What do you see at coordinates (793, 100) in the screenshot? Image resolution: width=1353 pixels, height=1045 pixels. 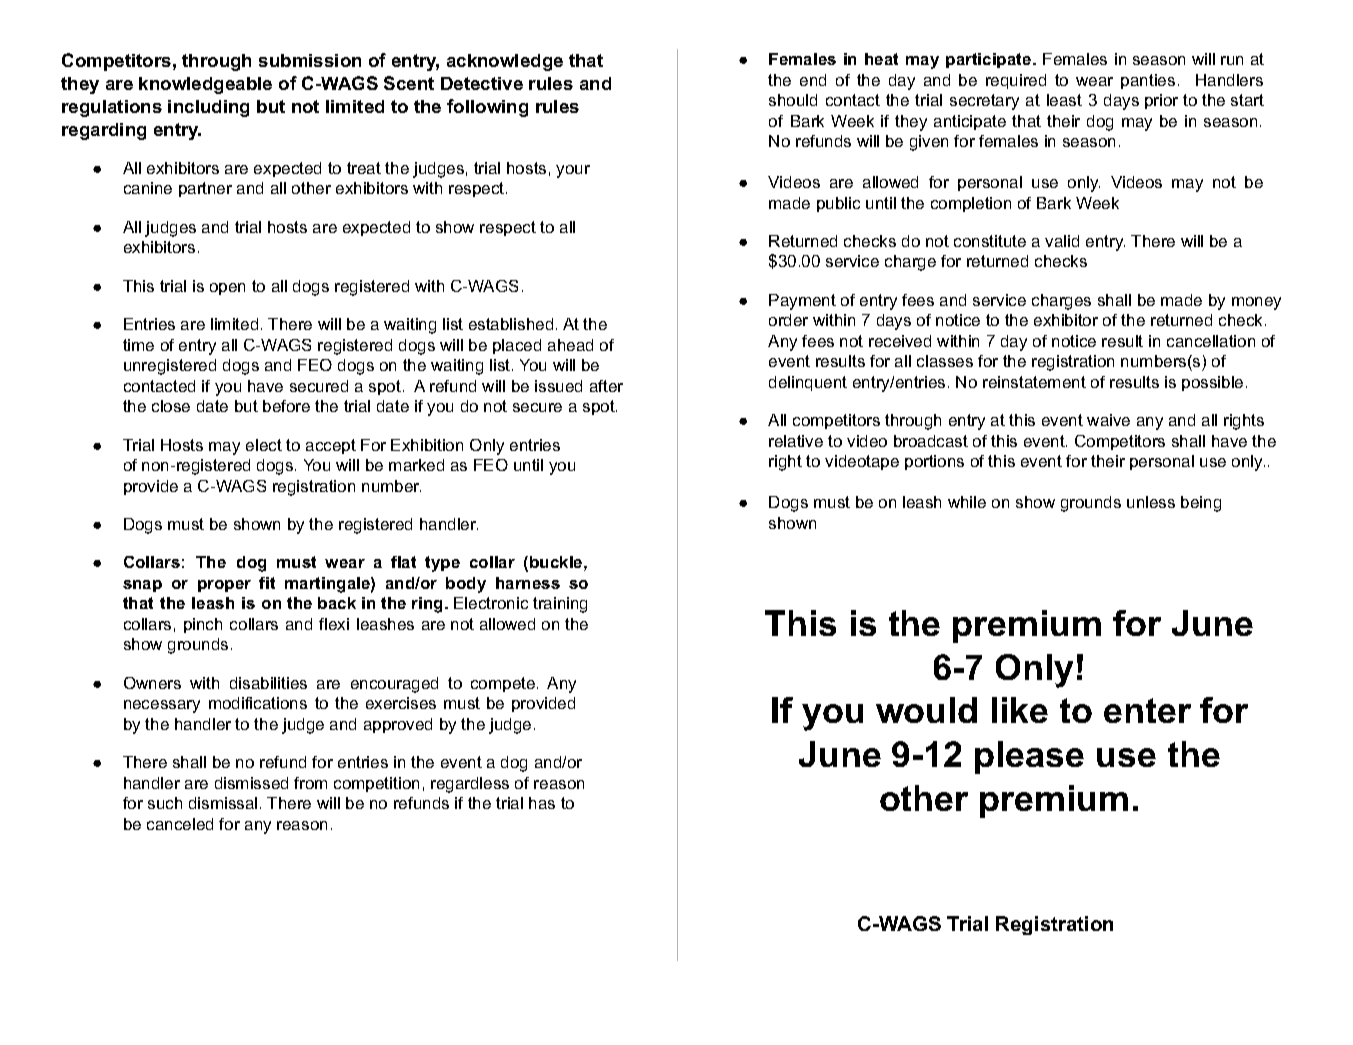 I see `should` at bounding box center [793, 100].
